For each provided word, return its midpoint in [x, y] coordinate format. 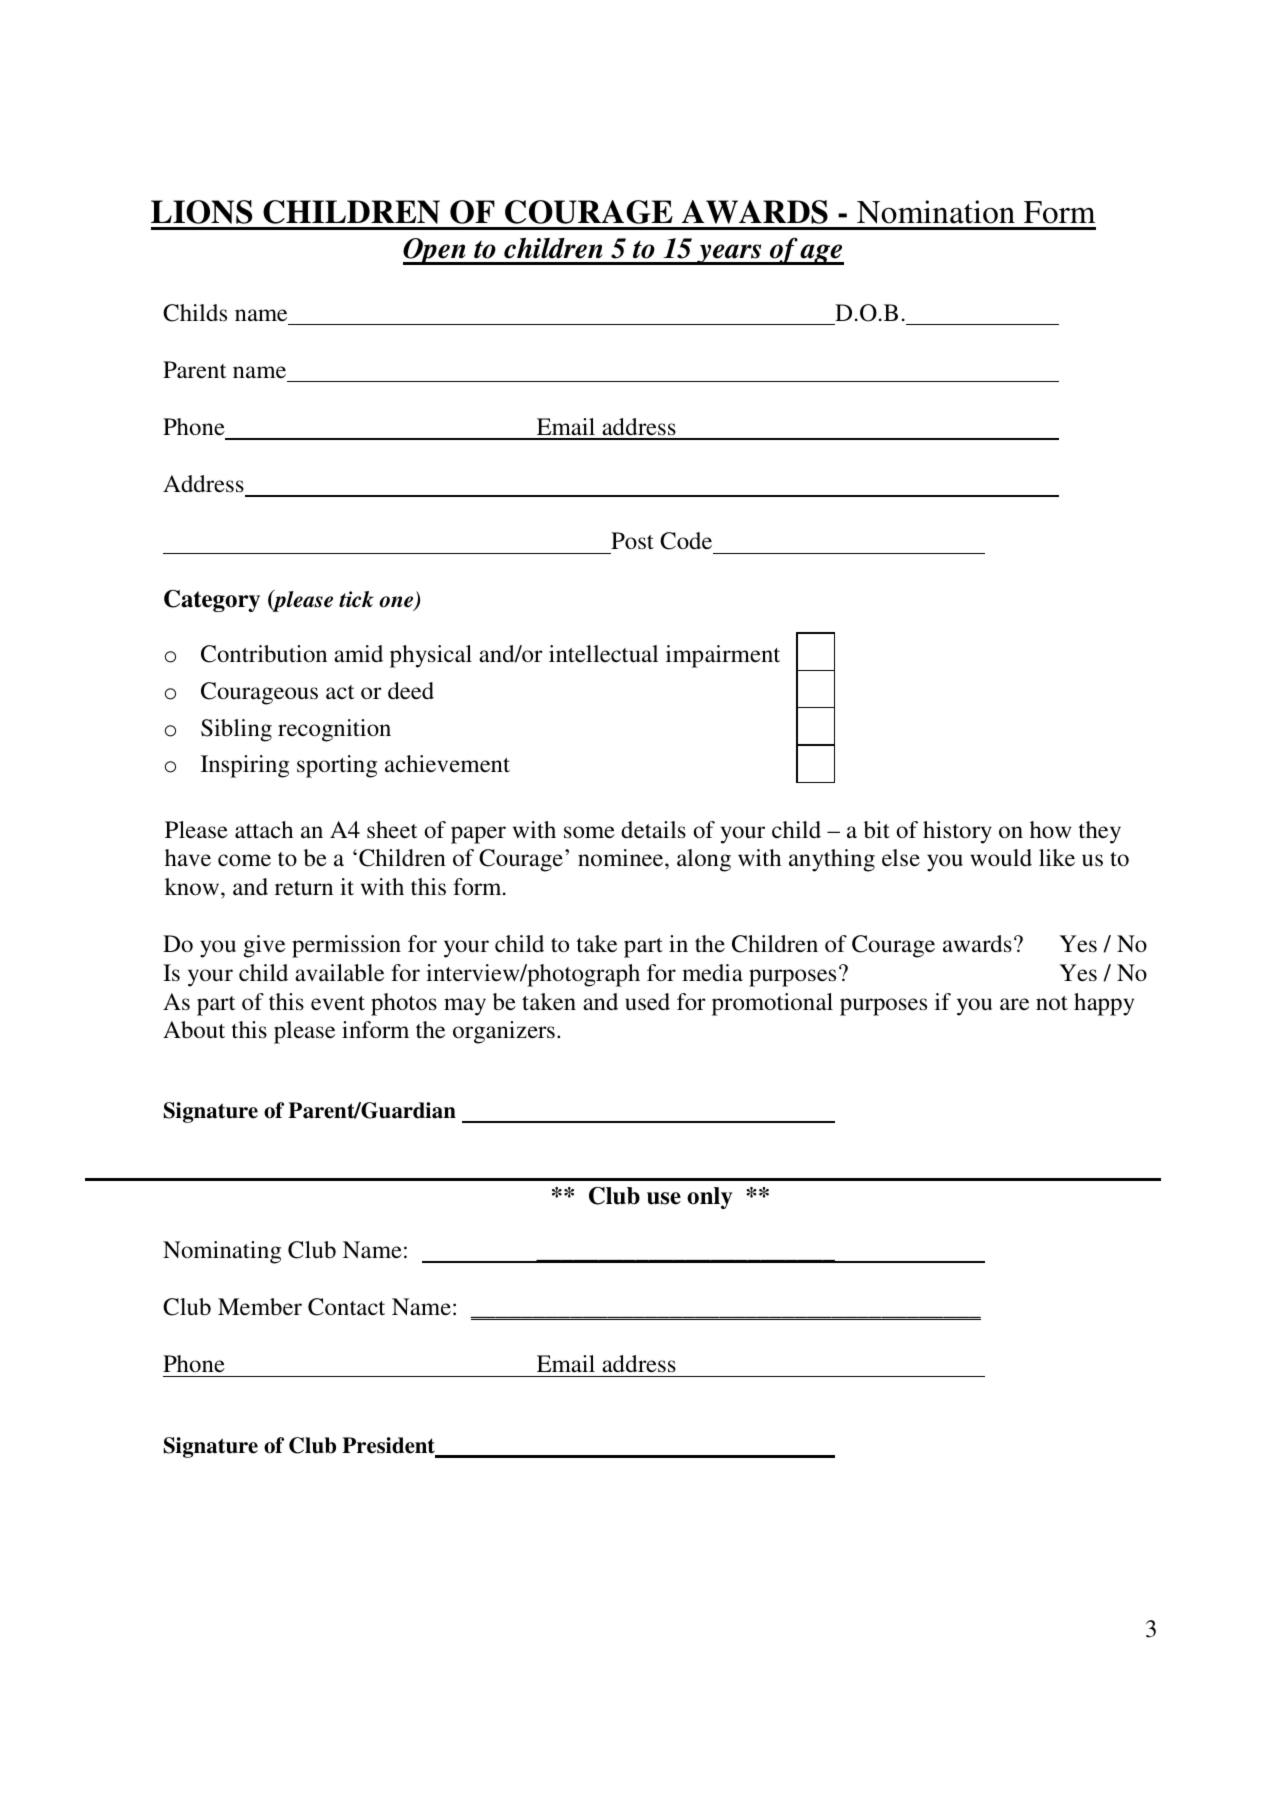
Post [632, 541]
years [729, 254]
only [710, 1198]
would [1001, 857]
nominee [622, 858]
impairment [723, 656]
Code [686, 541]
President [389, 1446]
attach [264, 830]
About [194, 1030]
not [1052, 1003]
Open [435, 251]
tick [356, 599]
